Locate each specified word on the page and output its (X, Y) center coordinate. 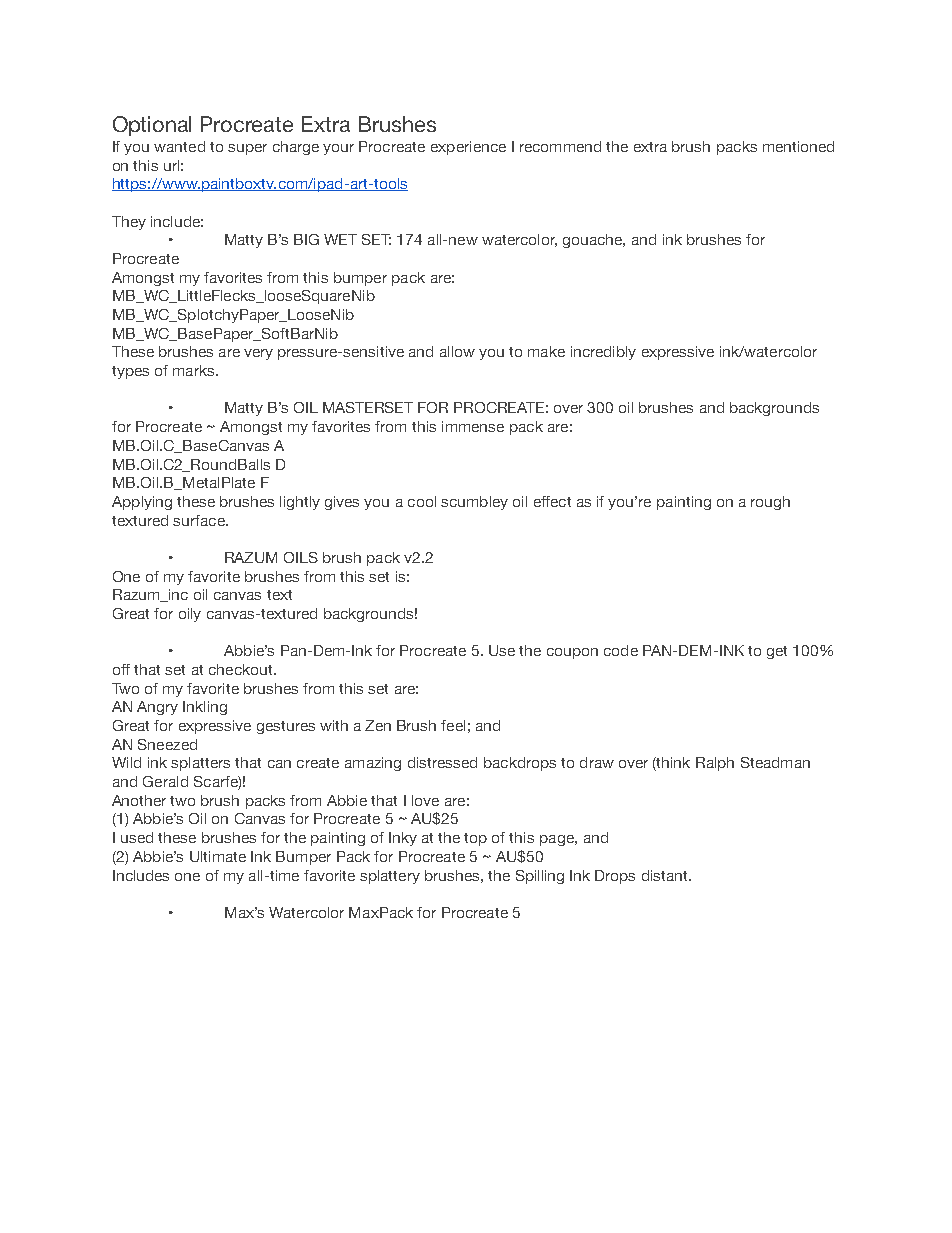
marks (195, 370)
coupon (572, 653)
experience (468, 148)
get (777, 652)
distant (666, 875)
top (475, 839)
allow (457, 351)
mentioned (798, 146)
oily (190, 615)
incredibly (603, 353)
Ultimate (218, 856)
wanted (179, 146)
